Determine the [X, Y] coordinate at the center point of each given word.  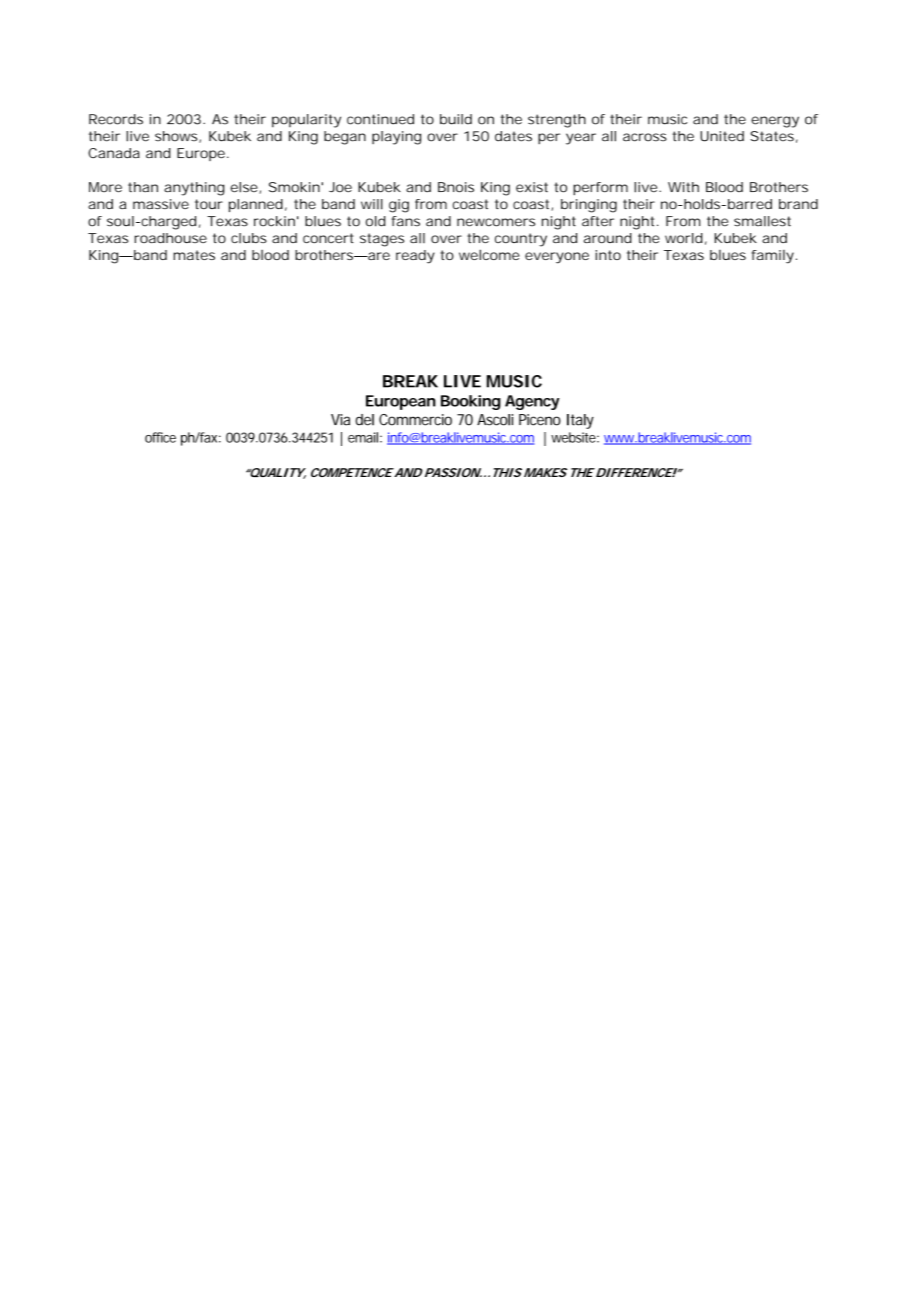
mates [194, 255]
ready [415, 257]
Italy [580, 421]
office [160, 437]
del [365, 420]
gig [399, 206]
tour [209, 204]
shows [177, 137]
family [773, 257]
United [722, 136]
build [456, 119]
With [683, 187]
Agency [532, 402]
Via [340, 420]
